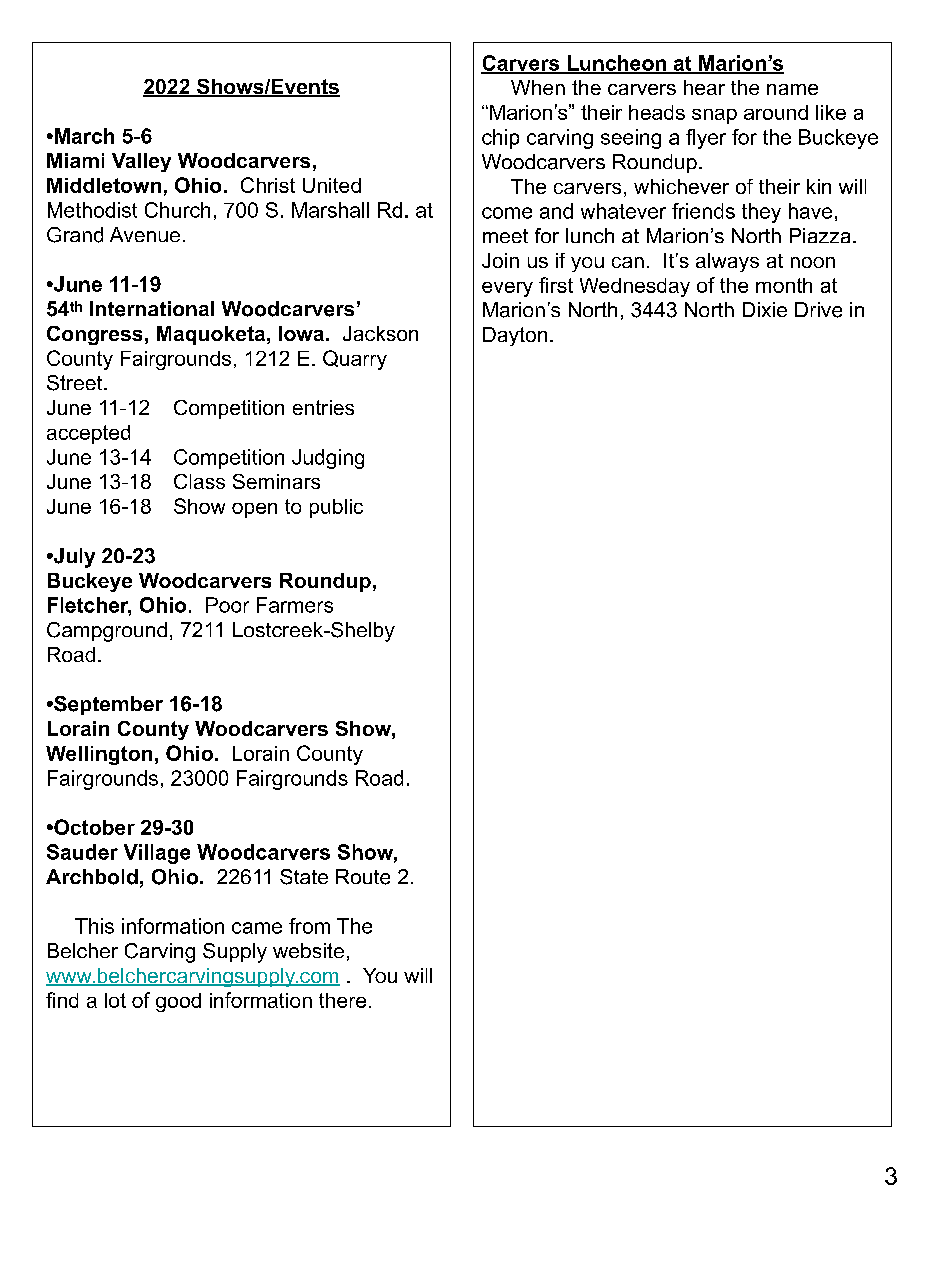  Describe the element at coordinates (355, 360) in the page. I see `Quarry` at that location.
